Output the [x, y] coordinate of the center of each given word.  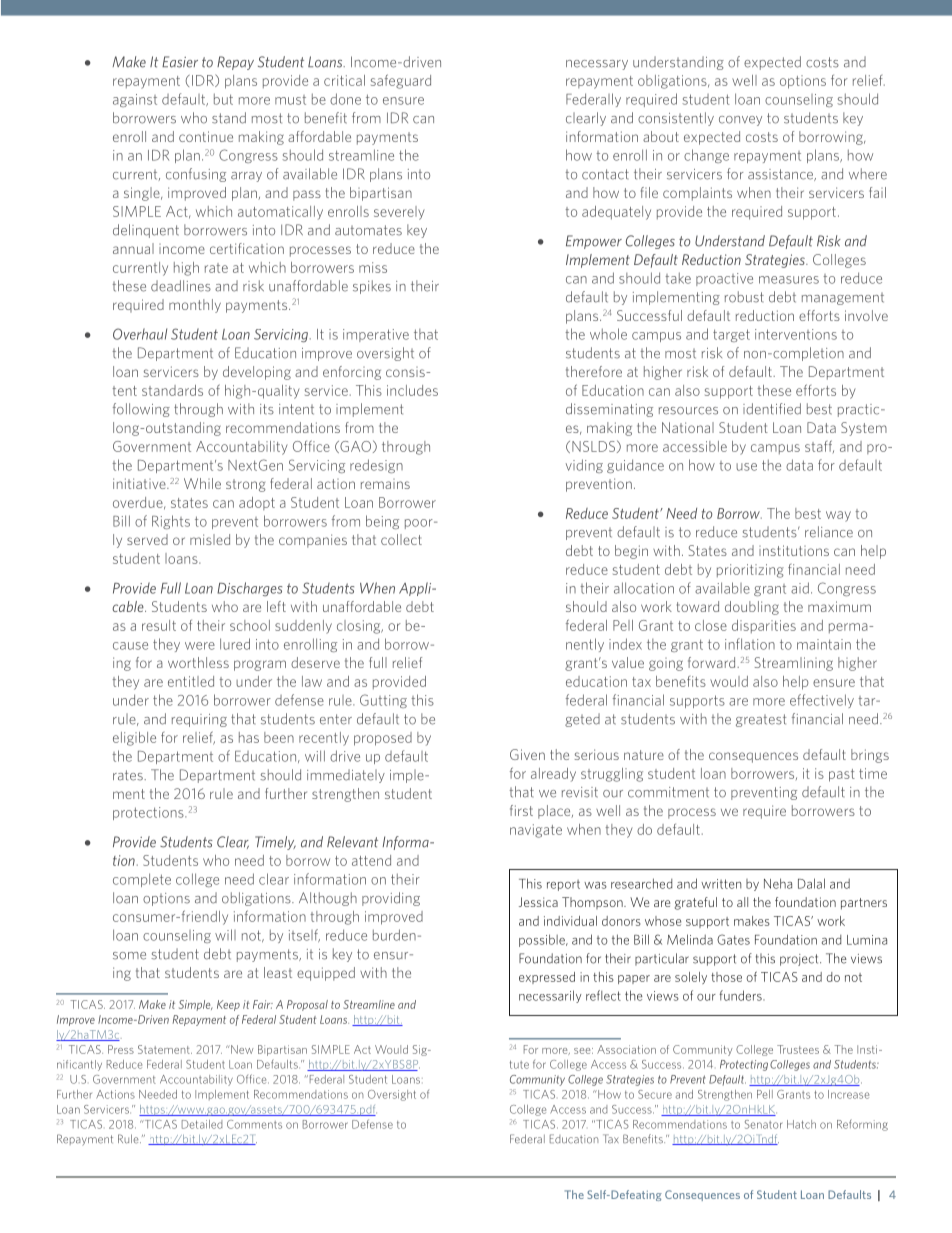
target [731, 335]
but [223, 99]
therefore [594, 371]
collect [401, 539]
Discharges [249, 589]
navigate [536, 831]
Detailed [202, 1124]
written [721, 884]
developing [257, 373]
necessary [597, 65]
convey [740, 121]
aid [800, 588]
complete [142, 880]
